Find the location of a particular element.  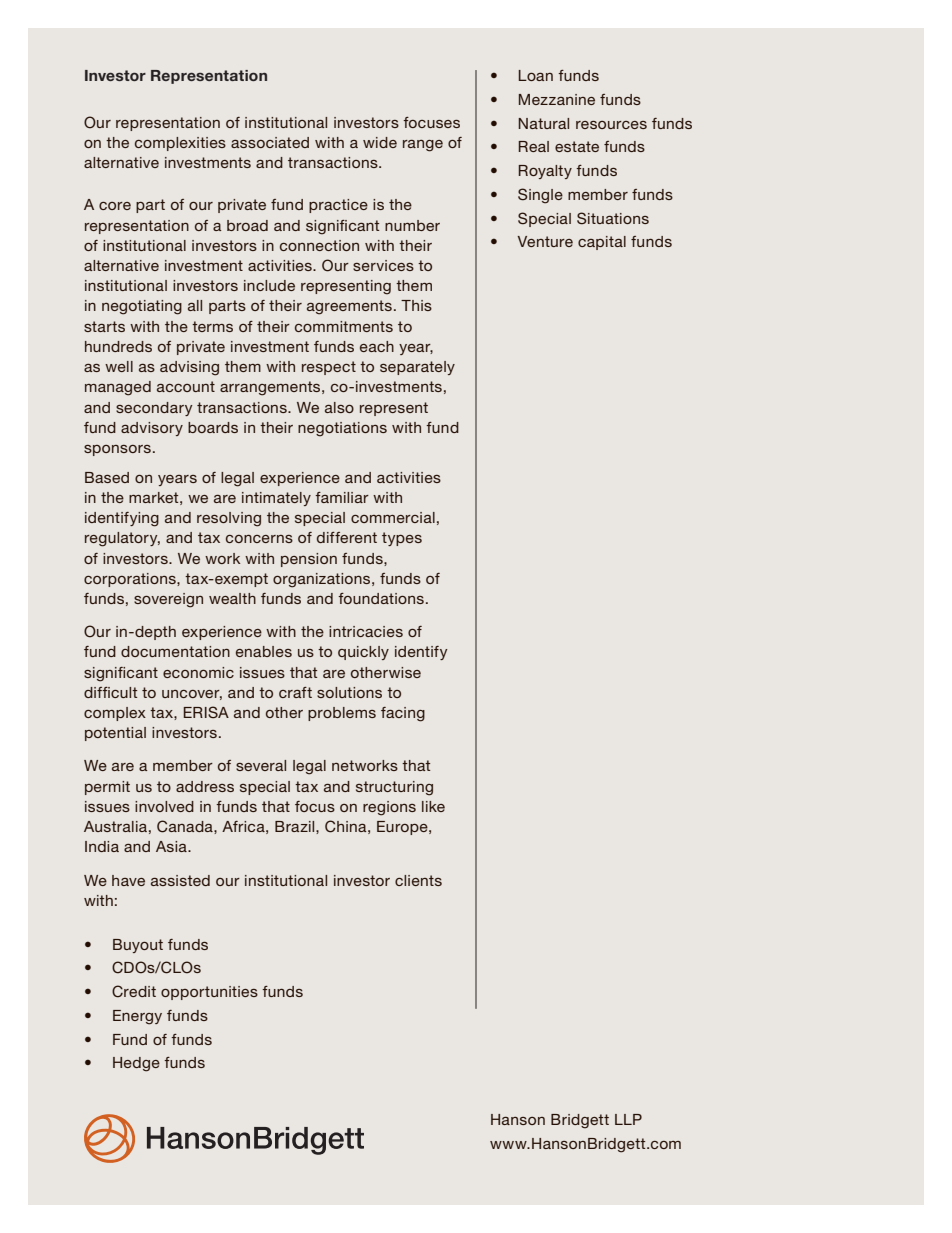

Hedge is located at coordinates (136, 1064).
